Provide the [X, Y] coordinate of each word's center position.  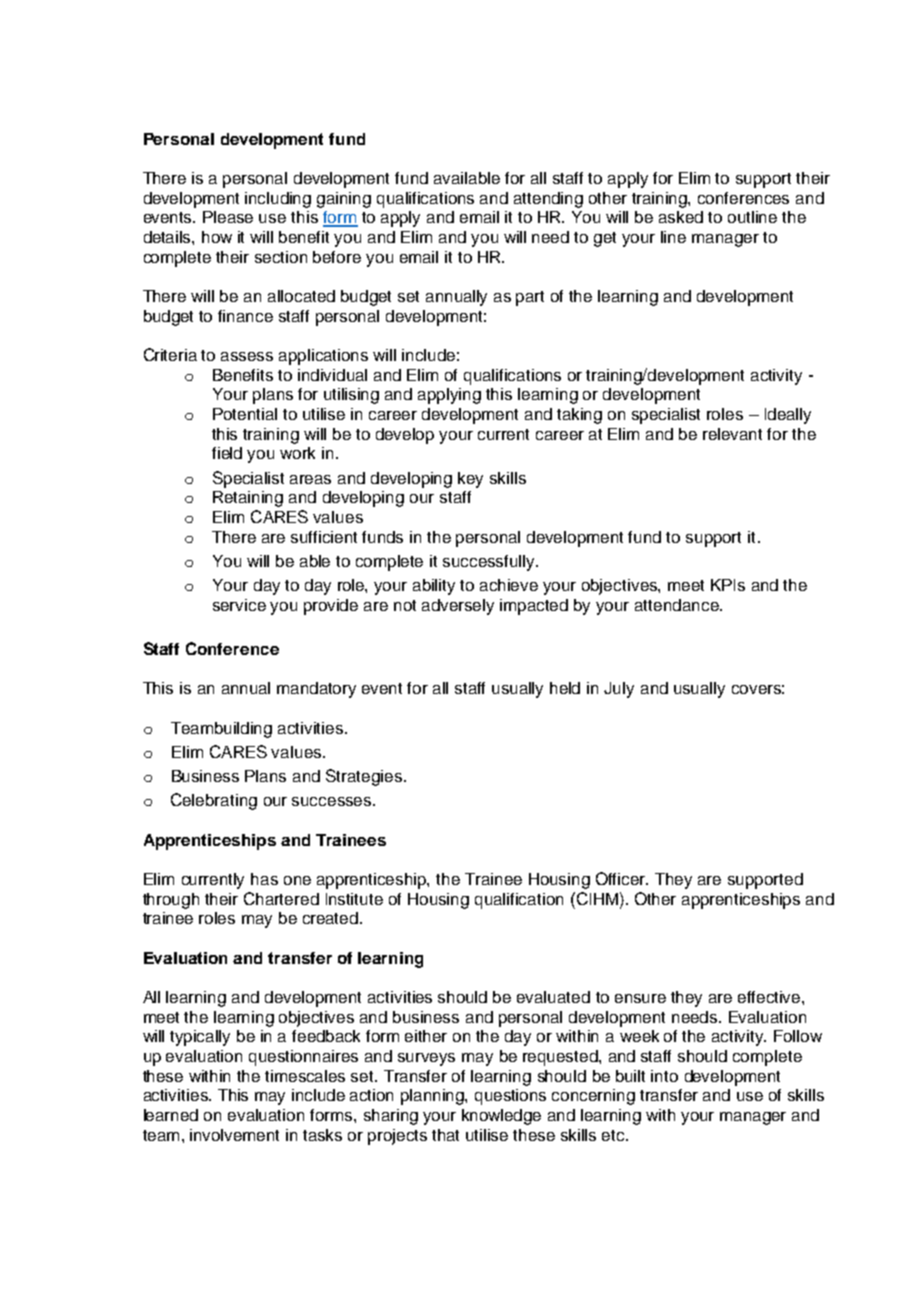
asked [681, 217]
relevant [732, 434]
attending [548, 200]
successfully [490, 563]
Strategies [365, 777]
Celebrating [214, 801]
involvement [234, 1135]
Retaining [248, 499]
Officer [622, 878]
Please [228, 217]
